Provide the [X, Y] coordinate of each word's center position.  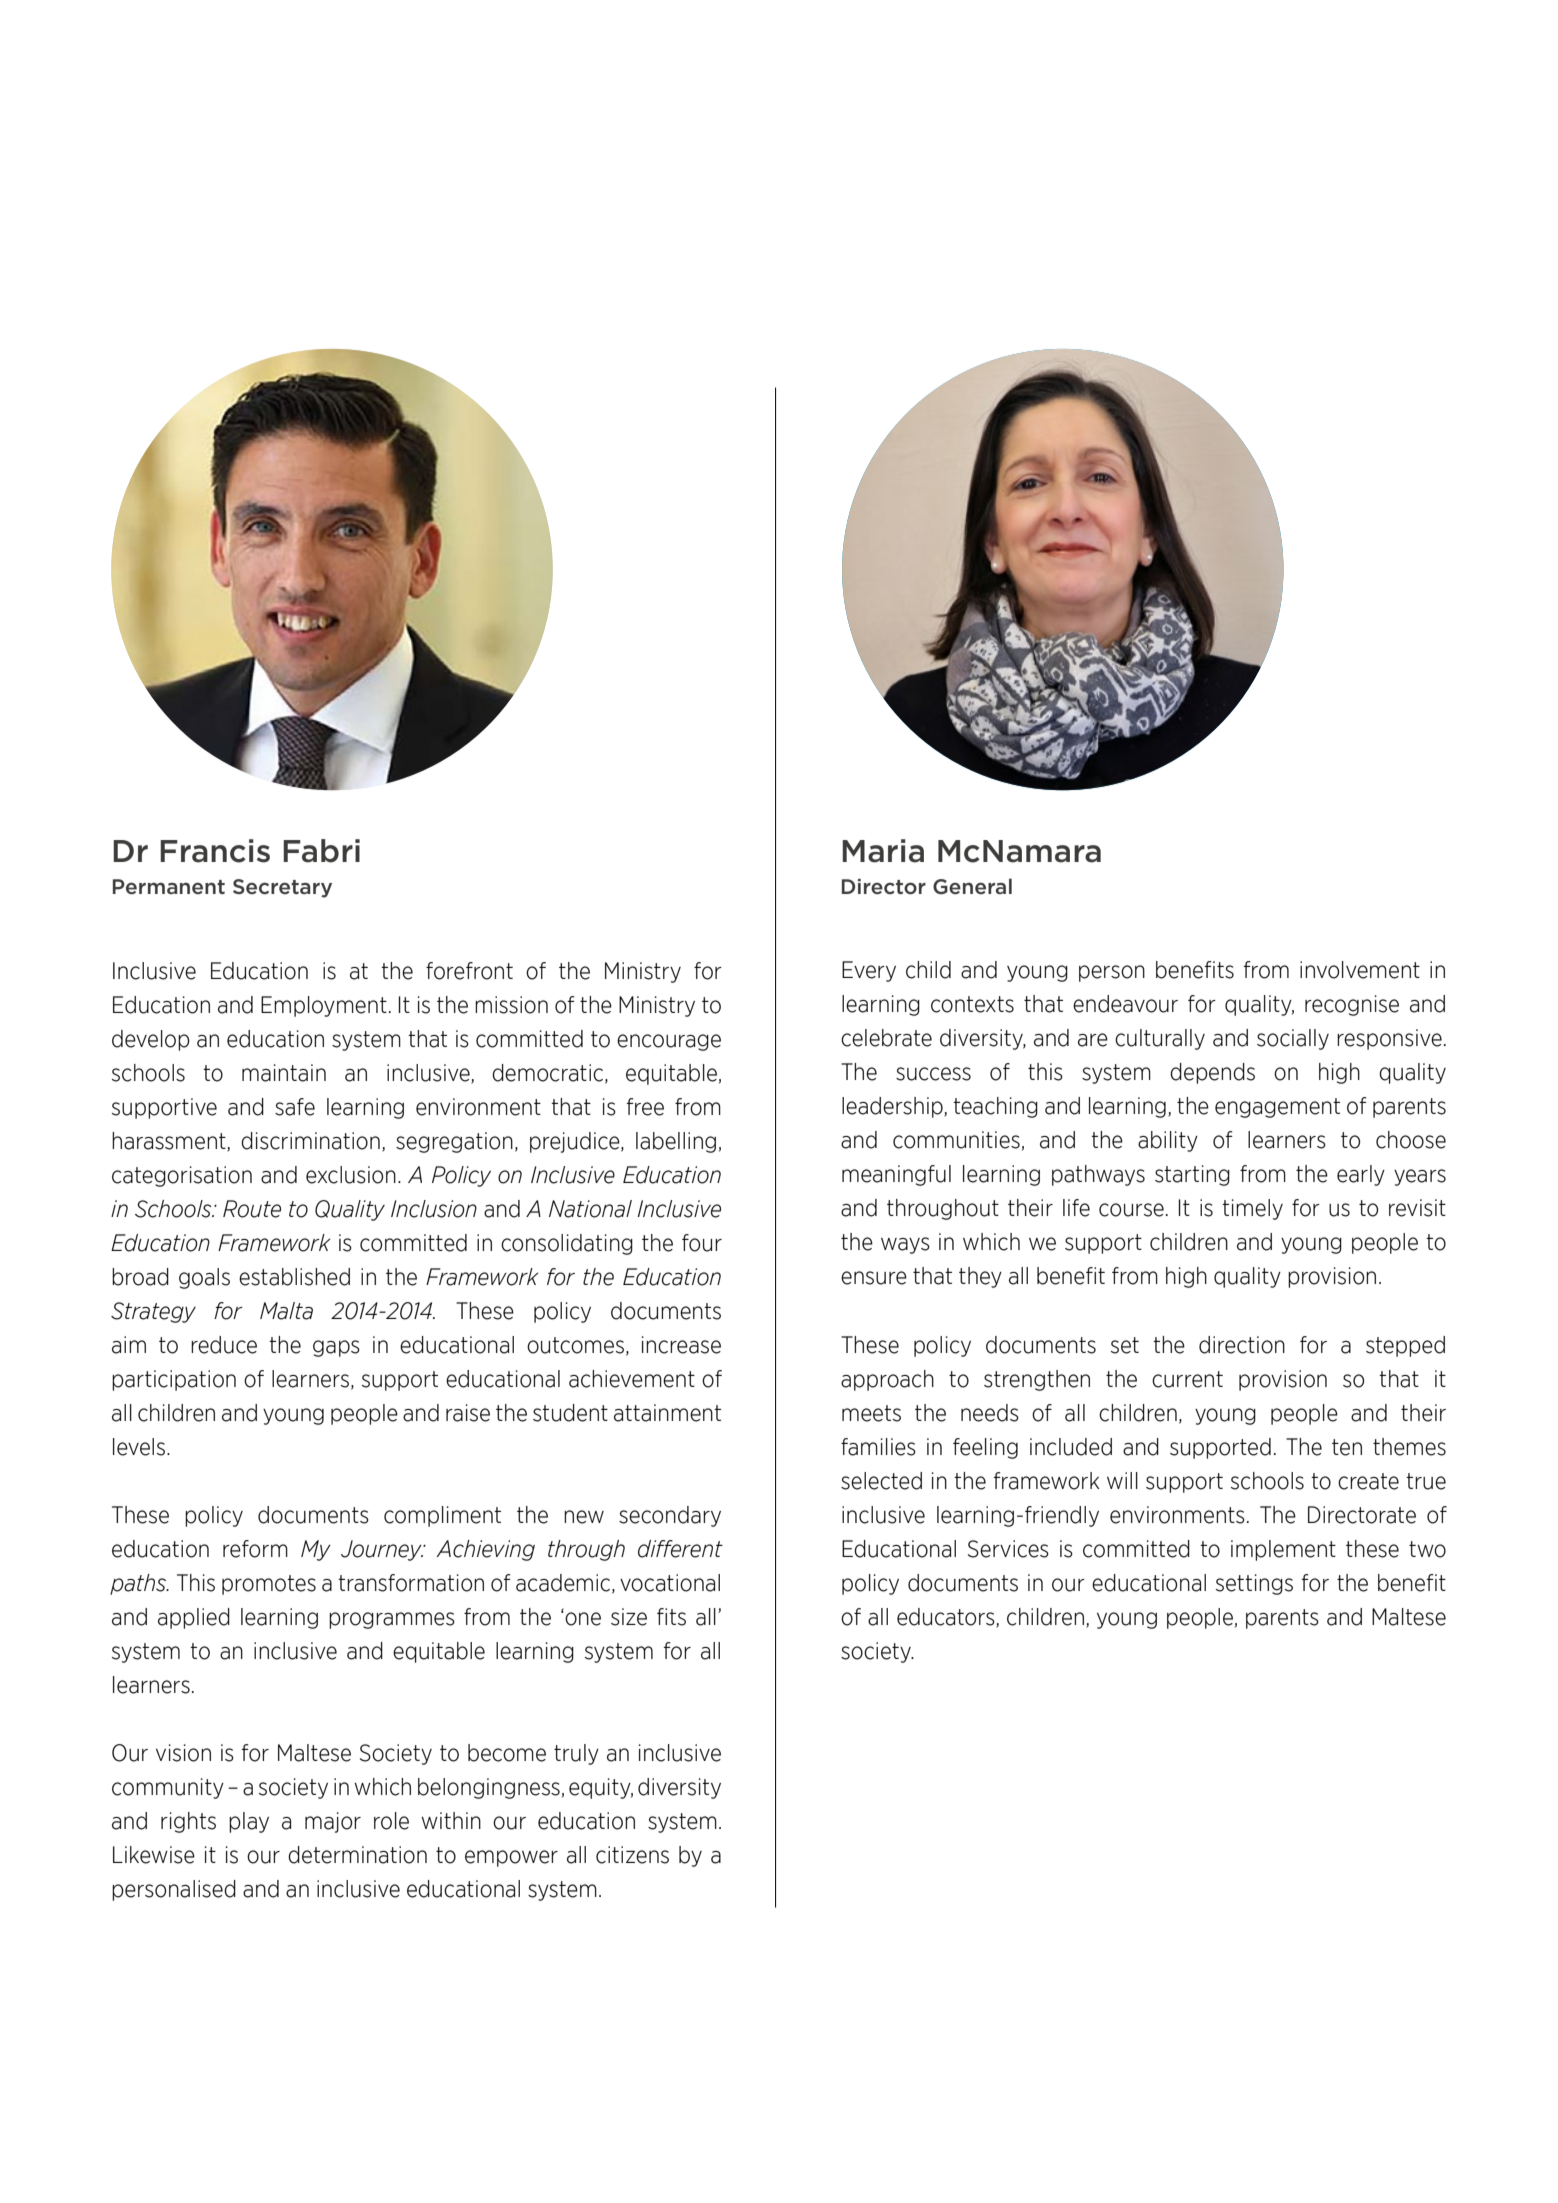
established [294, 1277]
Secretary [282, 888]
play [249, 1822]
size [629, 1617]
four [702, 1243]
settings [1254, 1584]
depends [1212, 1073]
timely [1252, 1209]
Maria [883, 851]
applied [194, 1618]
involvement [1360, 970]
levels [139, 1447]
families [878, 1447]
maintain [284, 1073]
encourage [669, 1042]
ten [1347, 1447]
